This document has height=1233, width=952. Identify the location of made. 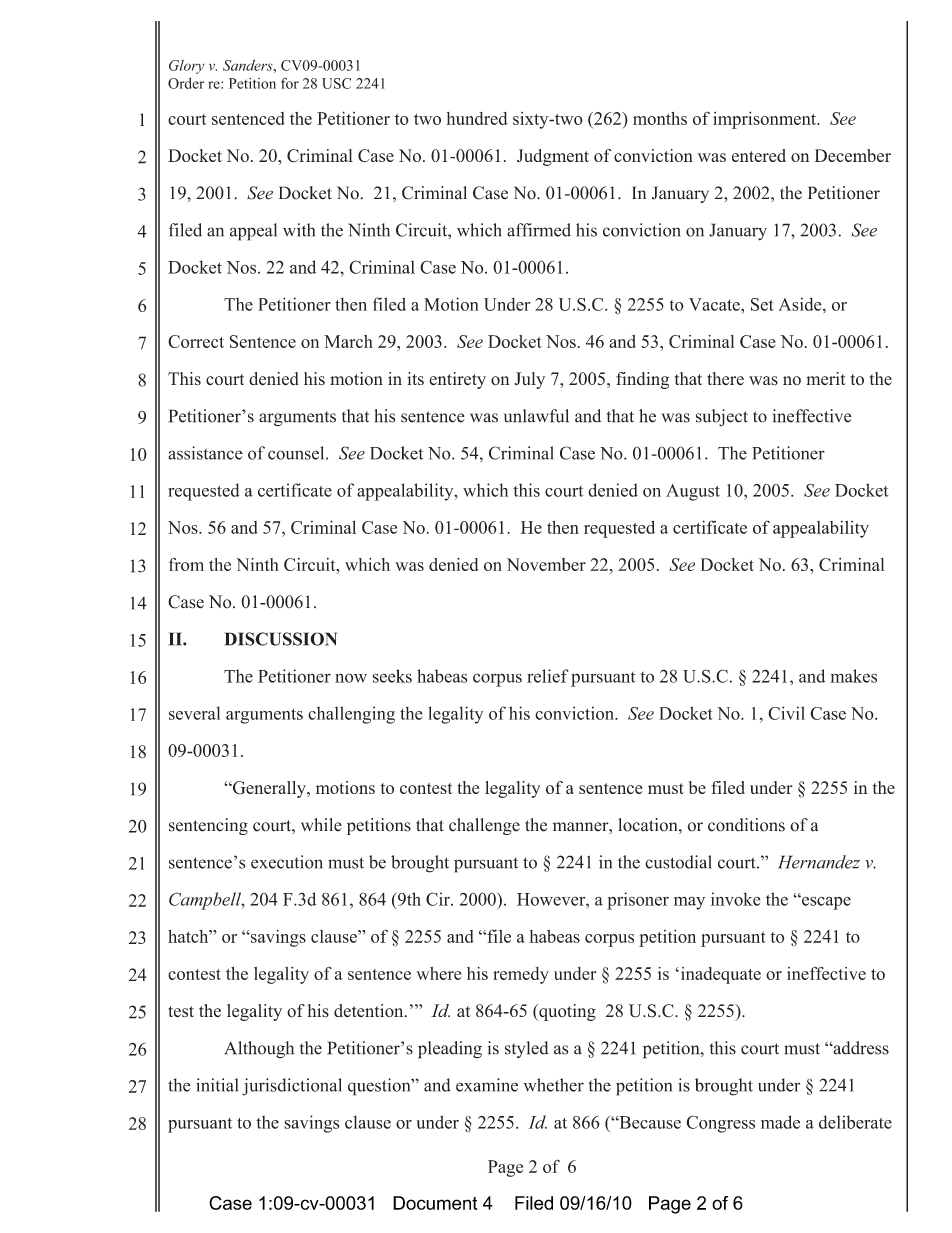
(780, 1122).
